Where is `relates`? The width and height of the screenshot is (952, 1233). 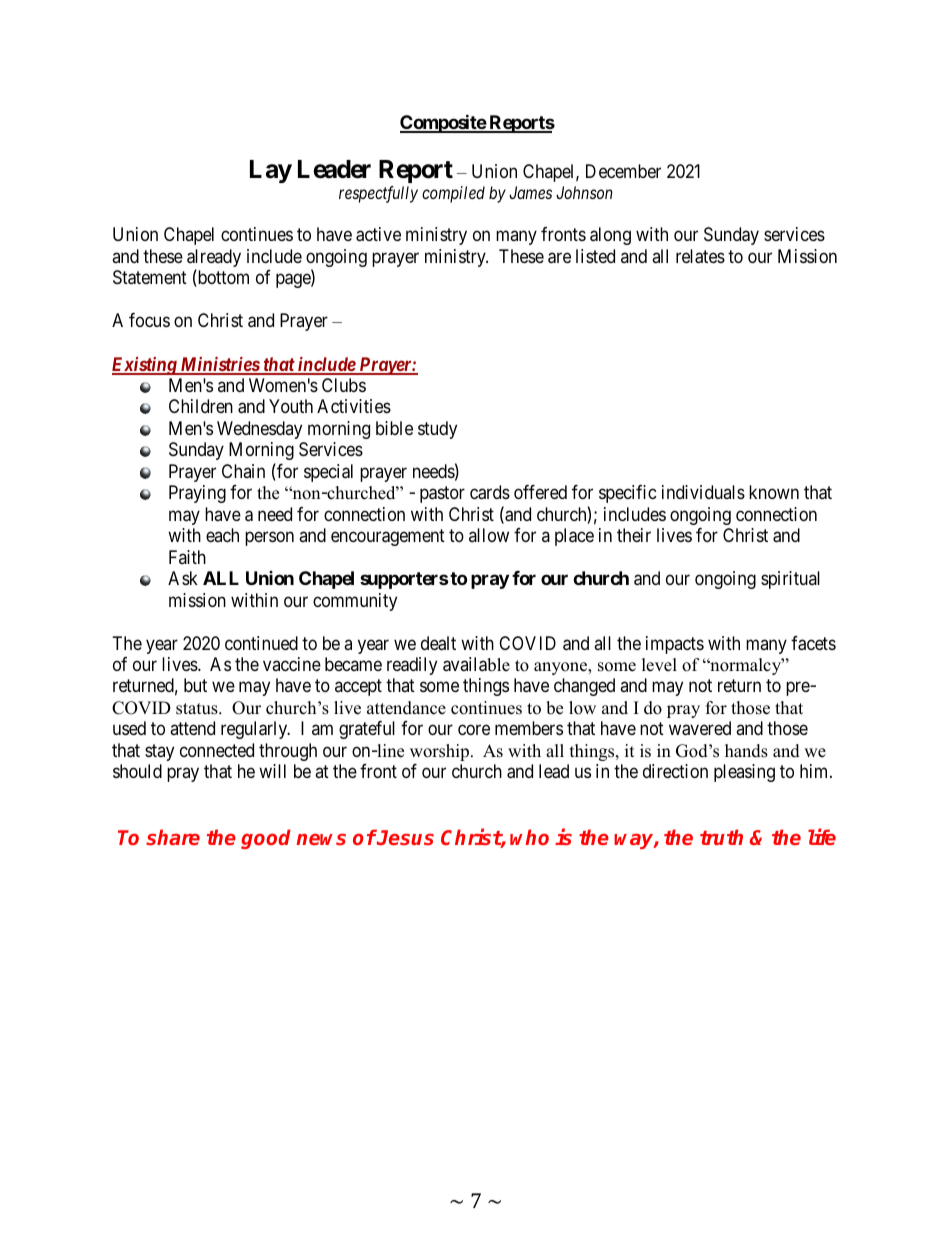
relates is located at coordinates (700, 256).
